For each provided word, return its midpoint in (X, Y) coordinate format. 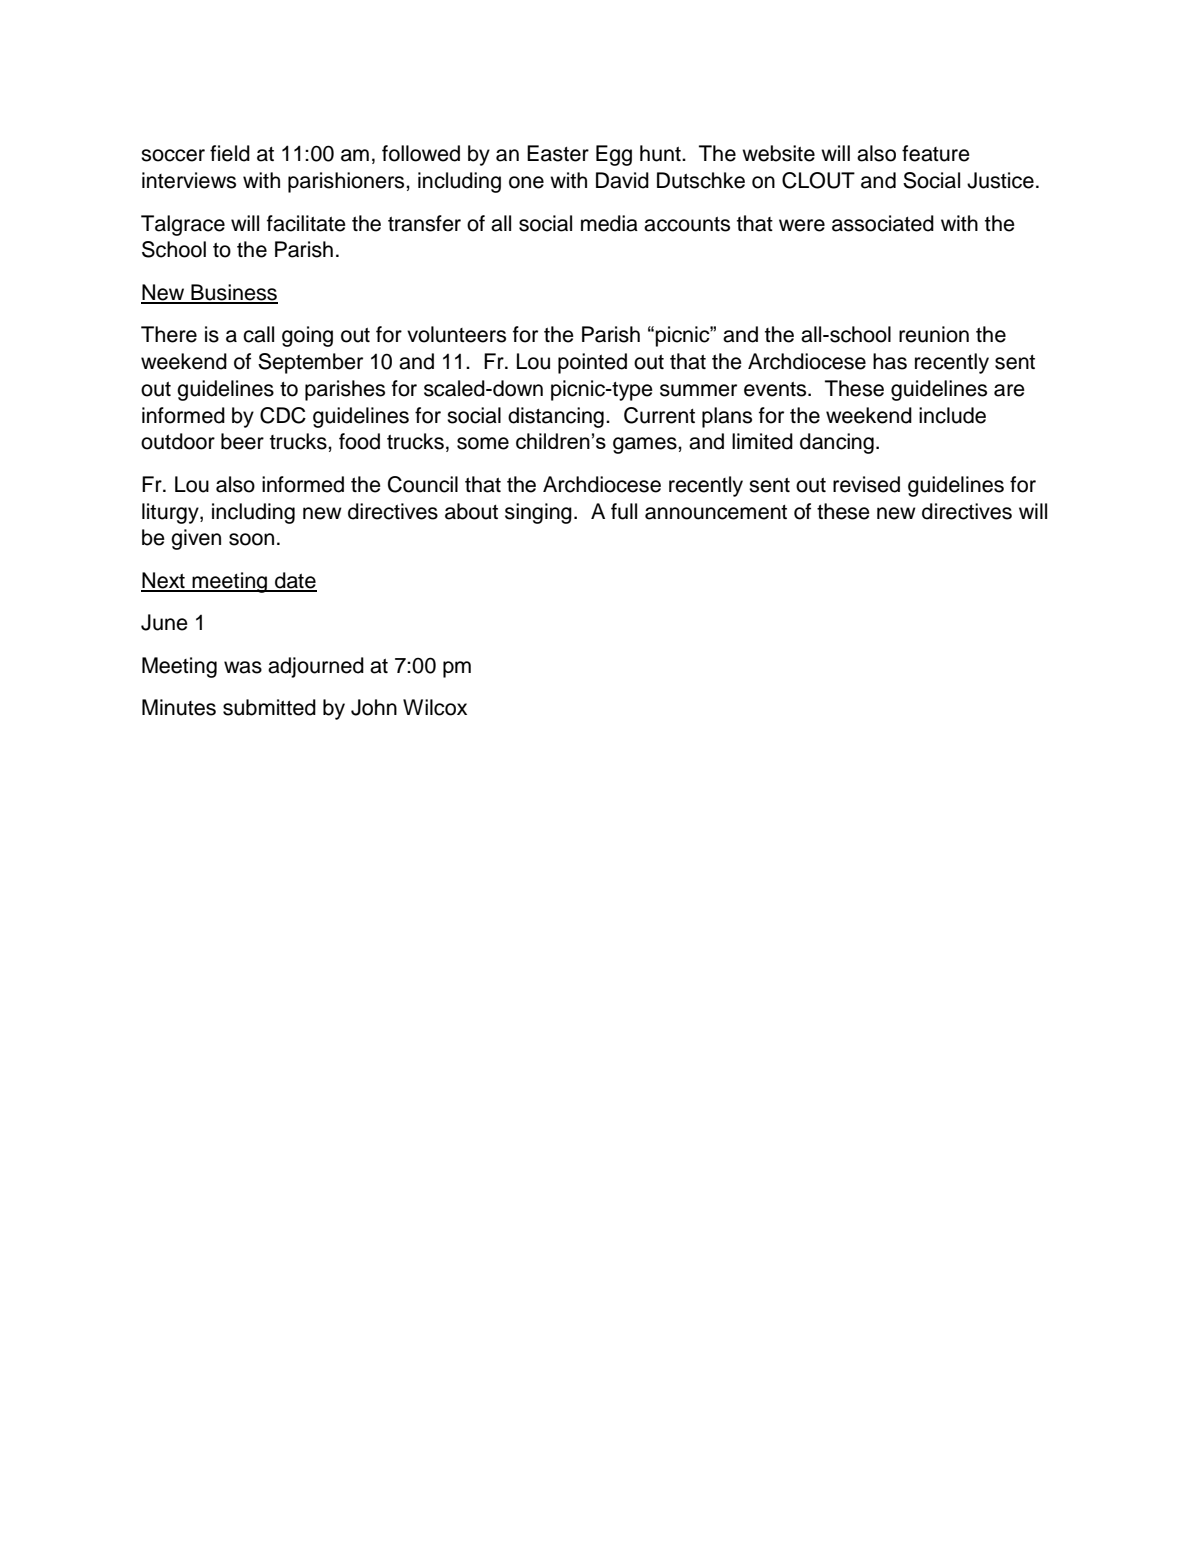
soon (251, 539)
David (622, 180)
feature (936, 153)
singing (538, 513)
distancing (556, 417)
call (258, 334)
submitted (269, 707)
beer (242, 441)
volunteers (456, 334)
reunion (934, 334)
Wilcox (435, 707)
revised (866, 484)
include (952, 415)
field (230, 153)
